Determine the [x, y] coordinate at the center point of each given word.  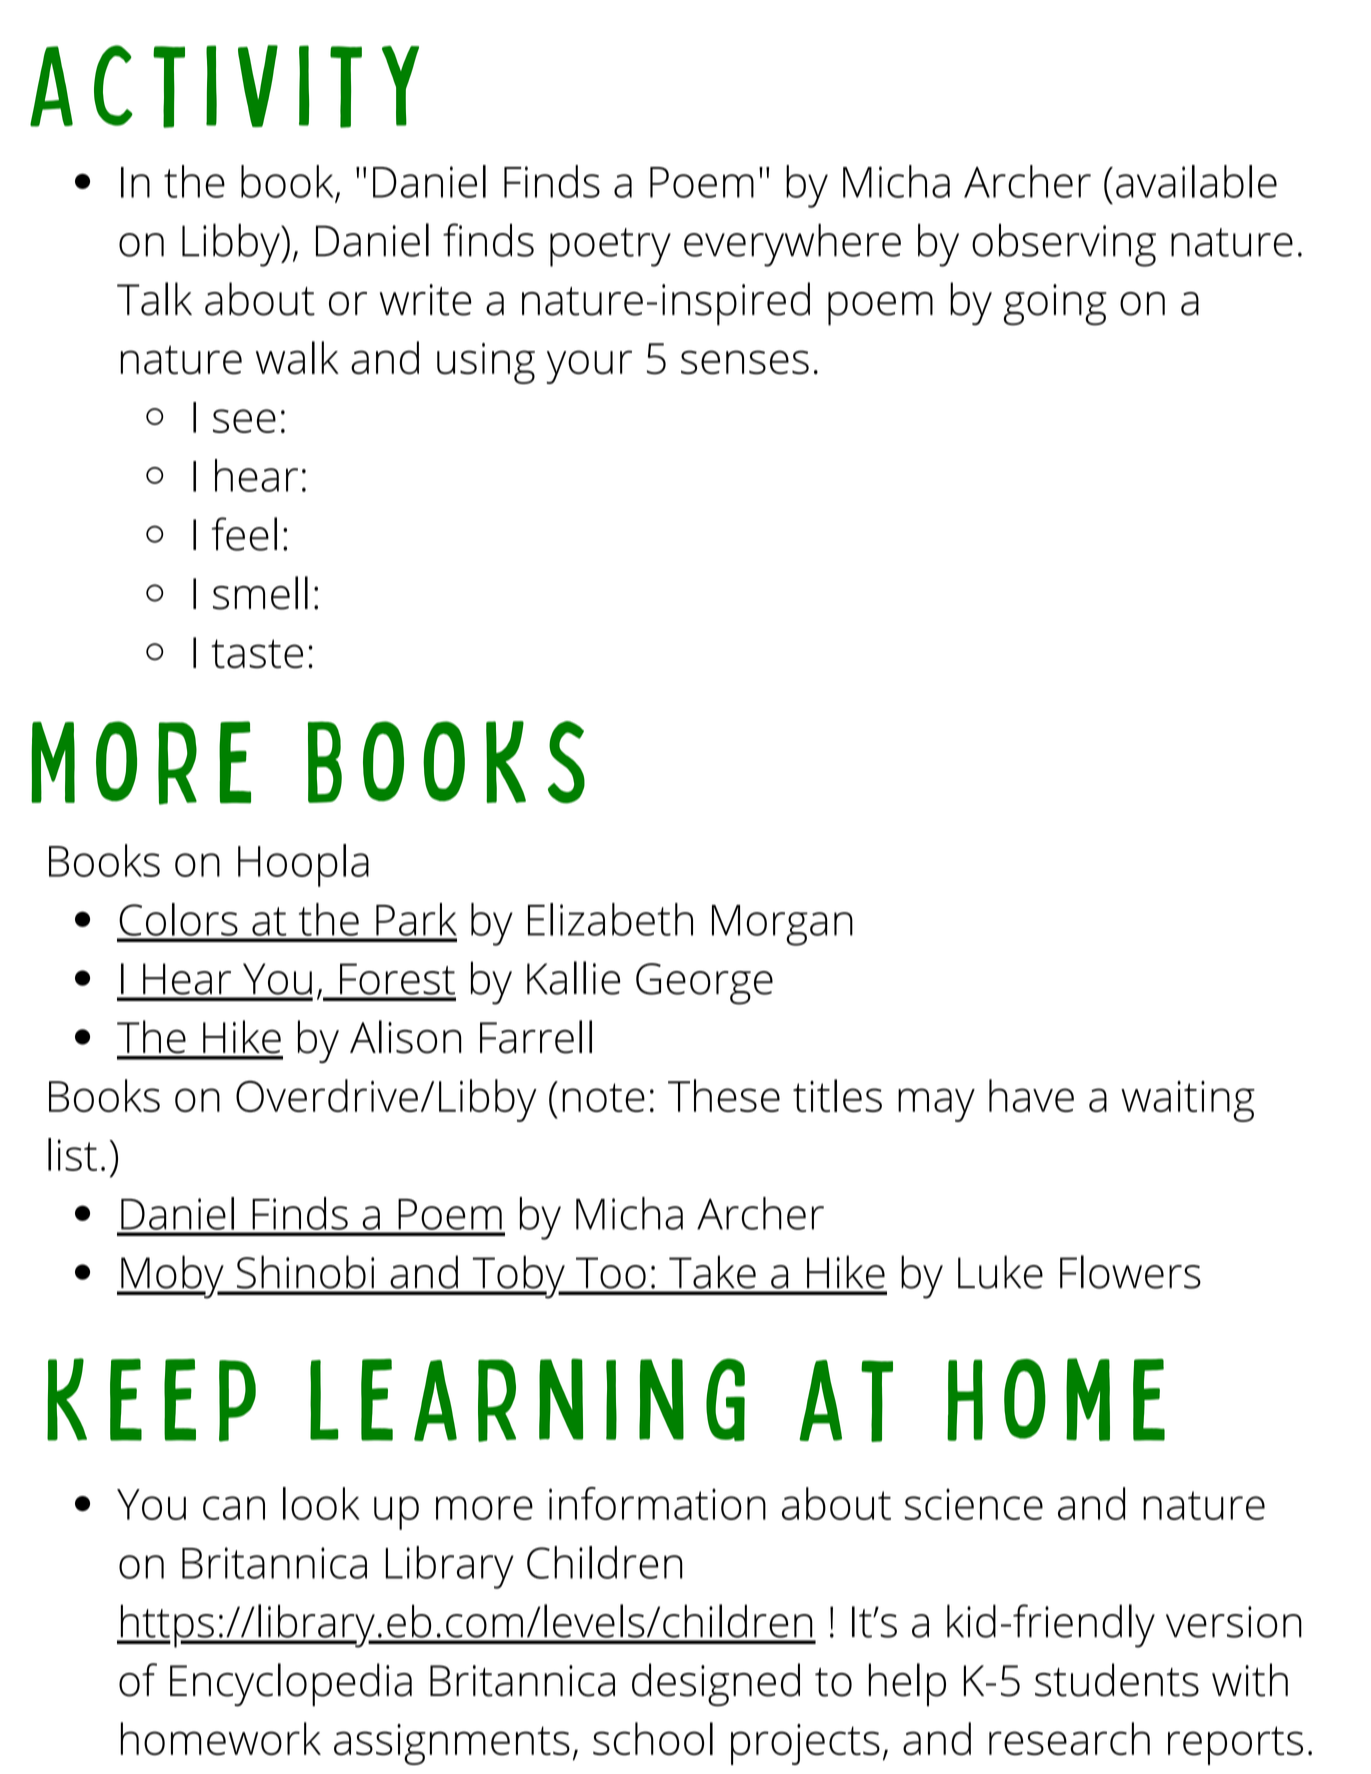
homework [221, 1738]
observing [1064, 245]
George [704, 984]
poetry [610, 247]
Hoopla [303, 865]
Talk [154, 299]
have [1031, 1095]
